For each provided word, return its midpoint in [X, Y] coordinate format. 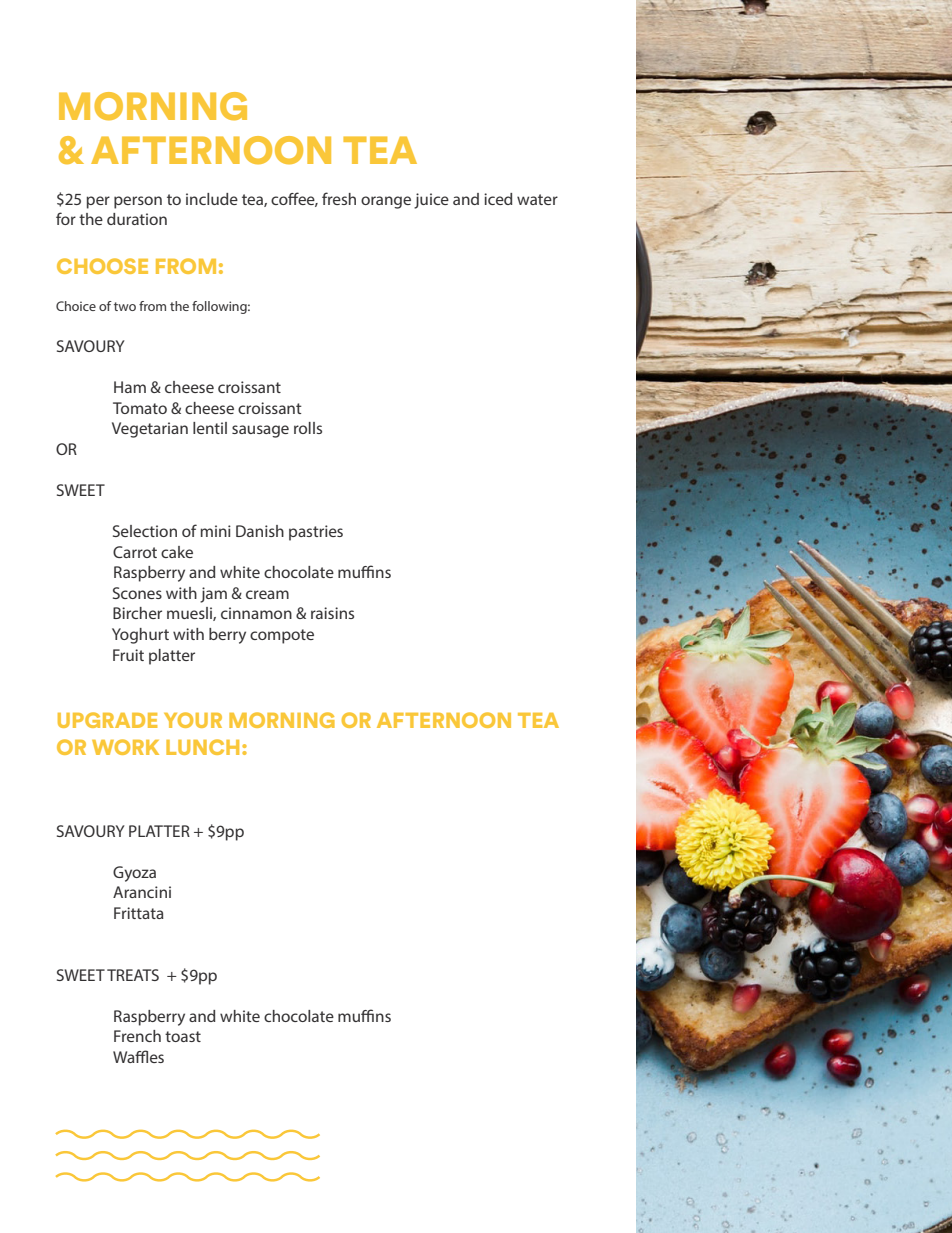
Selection [145, 531]
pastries [316, 533]
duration [137, 219]
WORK [125, 747]
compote [282, 636]
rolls [308, 428]
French [137, 1036]
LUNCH [202, 747]
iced [498, 199]
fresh [339, 198]
